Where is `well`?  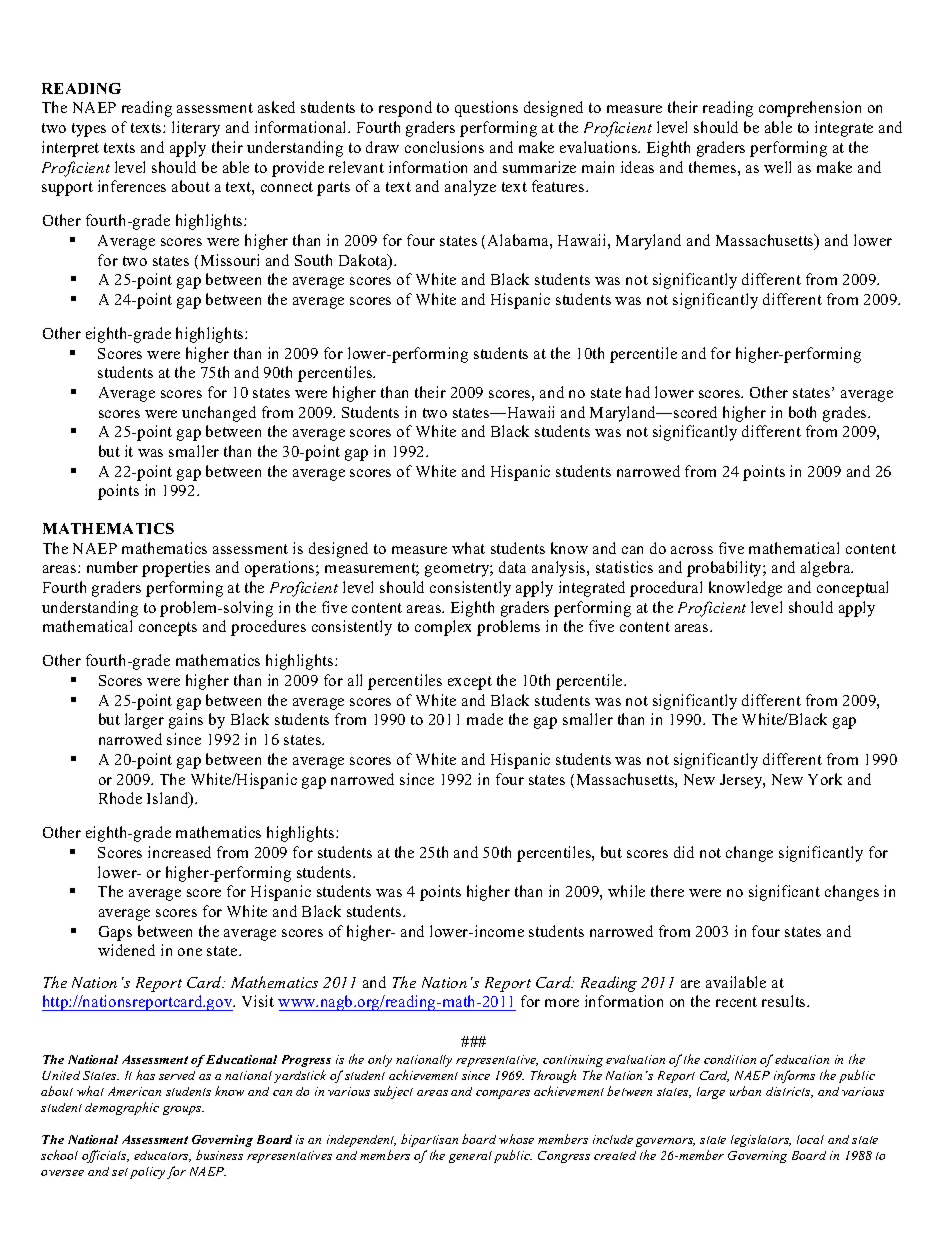
well is located at coordinates (777, 167).
